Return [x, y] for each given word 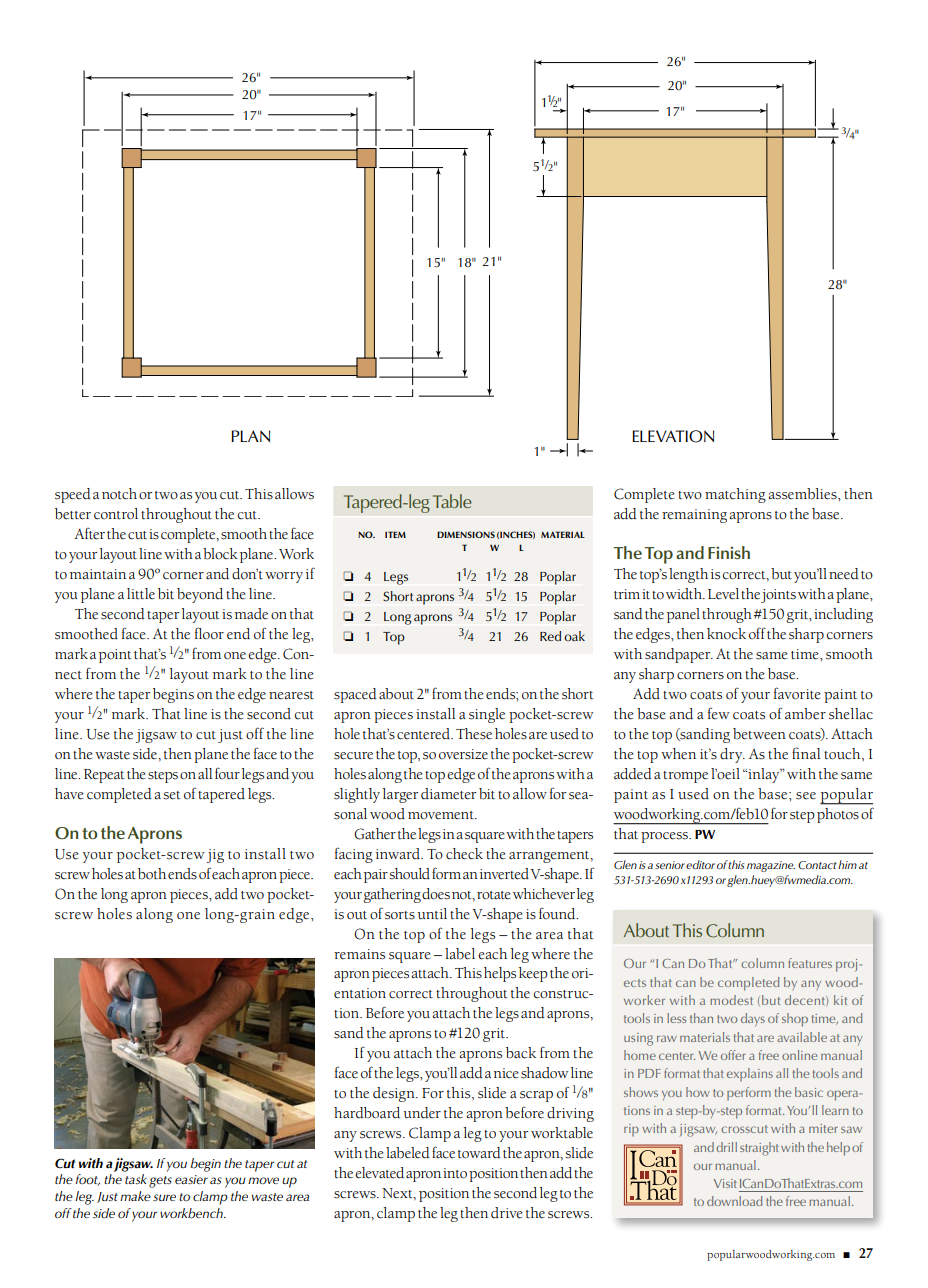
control [116, 514]
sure [164, 1197]
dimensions [466, 534]
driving [570, 1114]
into [455, 1173]
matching [735, 495]
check [464, 854]
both [152, 874]
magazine [771, 866]
